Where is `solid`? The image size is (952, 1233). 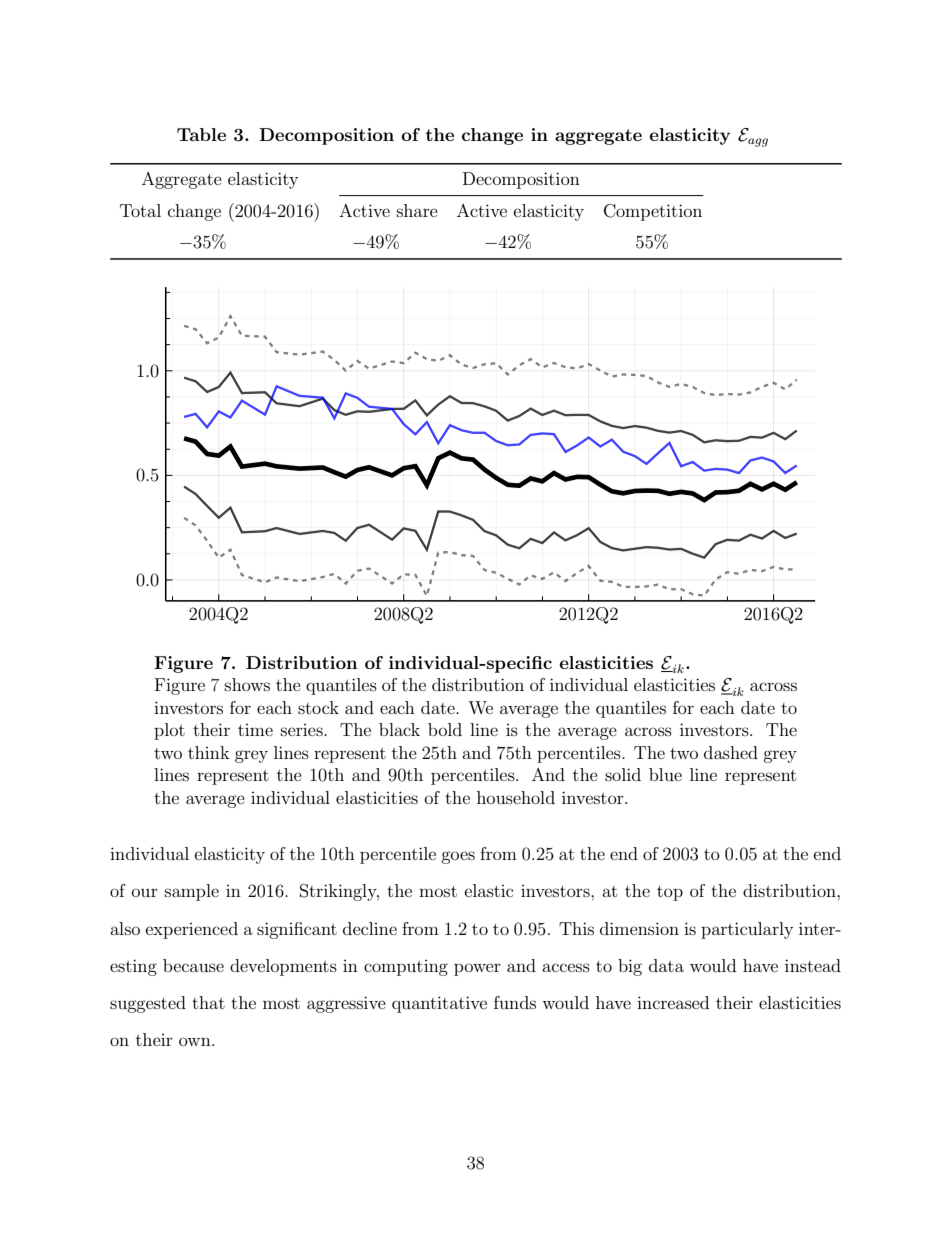 solid is located at coordinates (623, 774).
